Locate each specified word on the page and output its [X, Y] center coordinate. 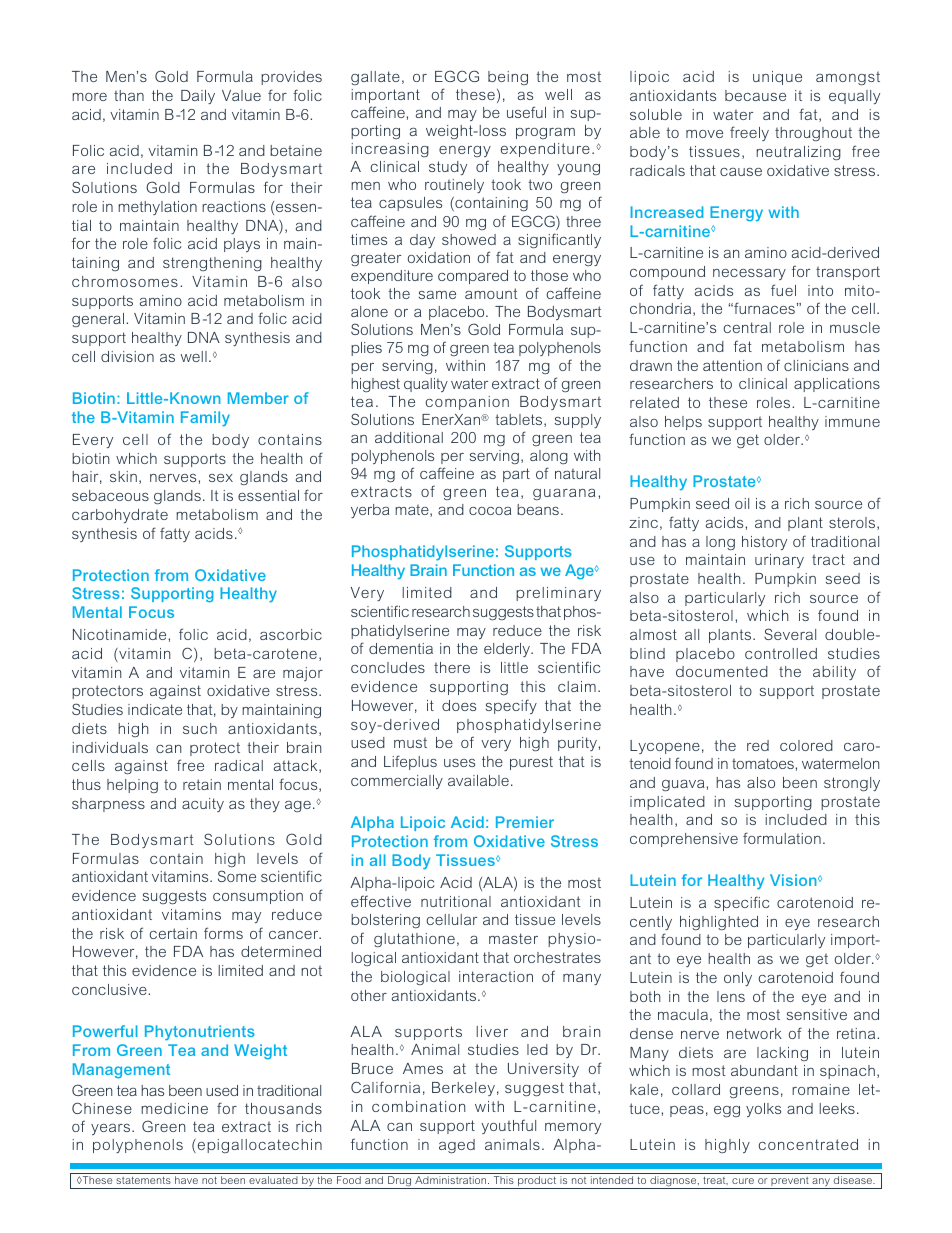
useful [526, 112]
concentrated [808, 1144]
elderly [508, 650]
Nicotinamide [121, 634]
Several [790, 634]
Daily [198, 97]
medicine [174, 1108]
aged [457, 1146]
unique [777, 78]
